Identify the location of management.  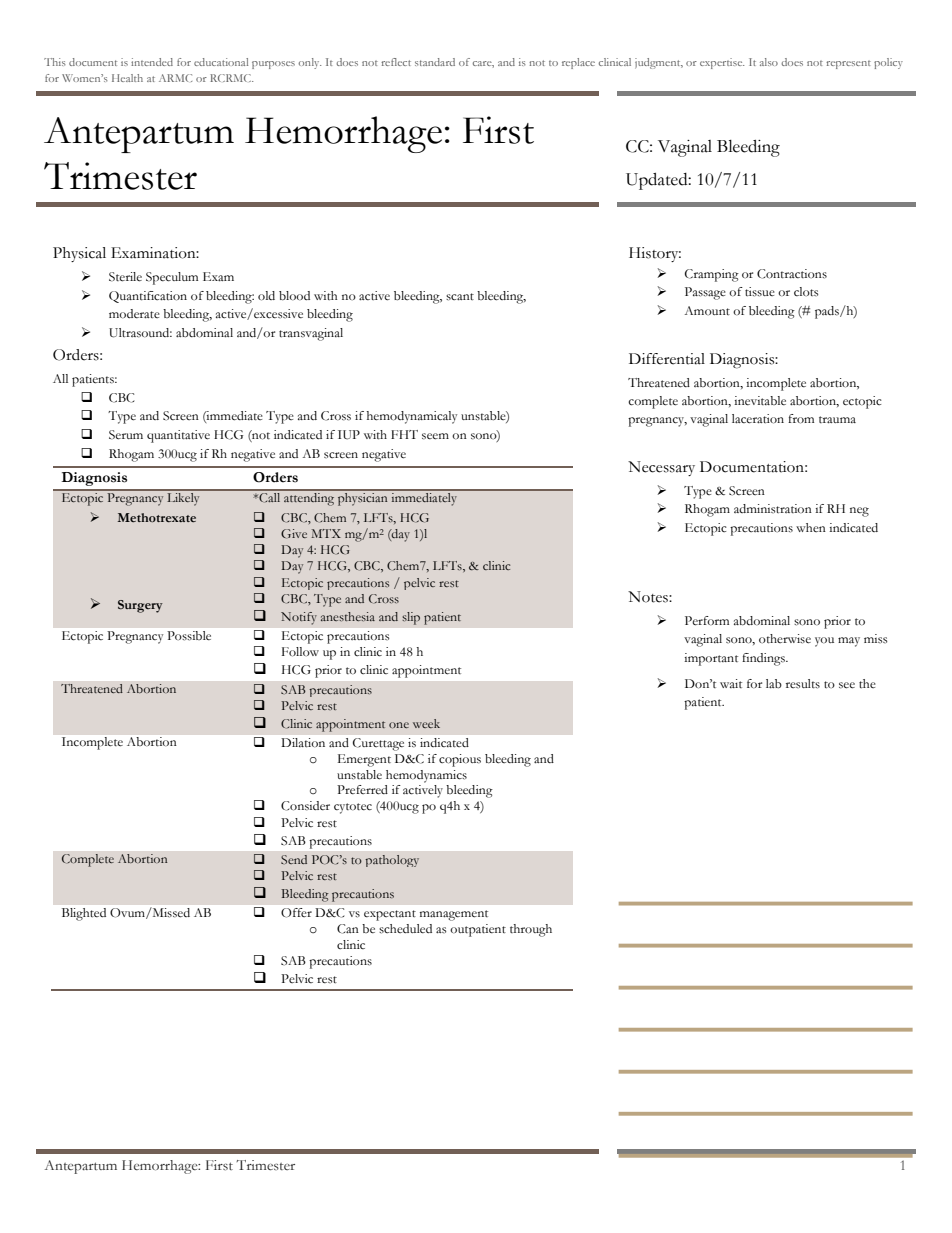
(454, 915).
